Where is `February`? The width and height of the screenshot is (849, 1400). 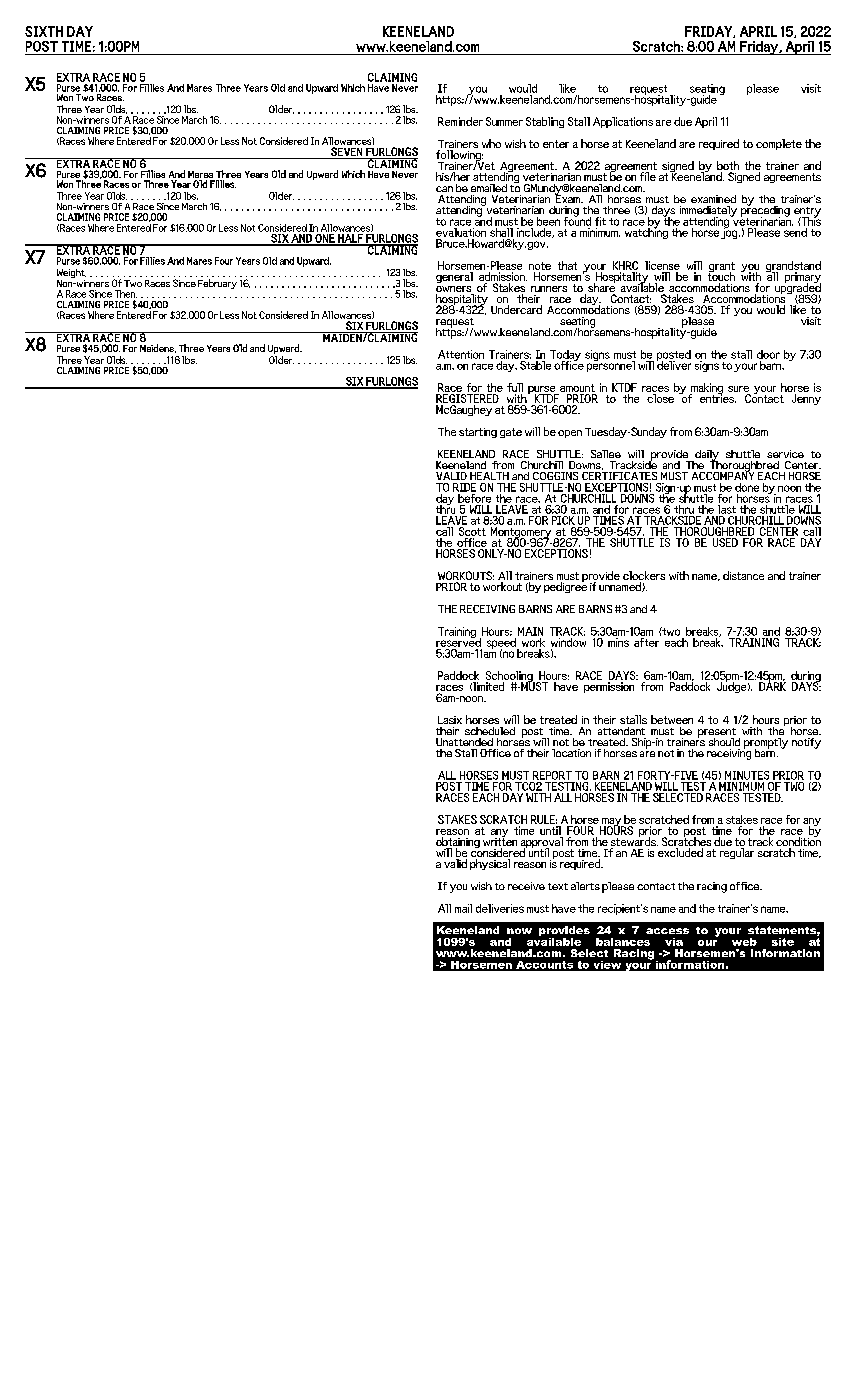 February is located at coordinates (217, 284).
